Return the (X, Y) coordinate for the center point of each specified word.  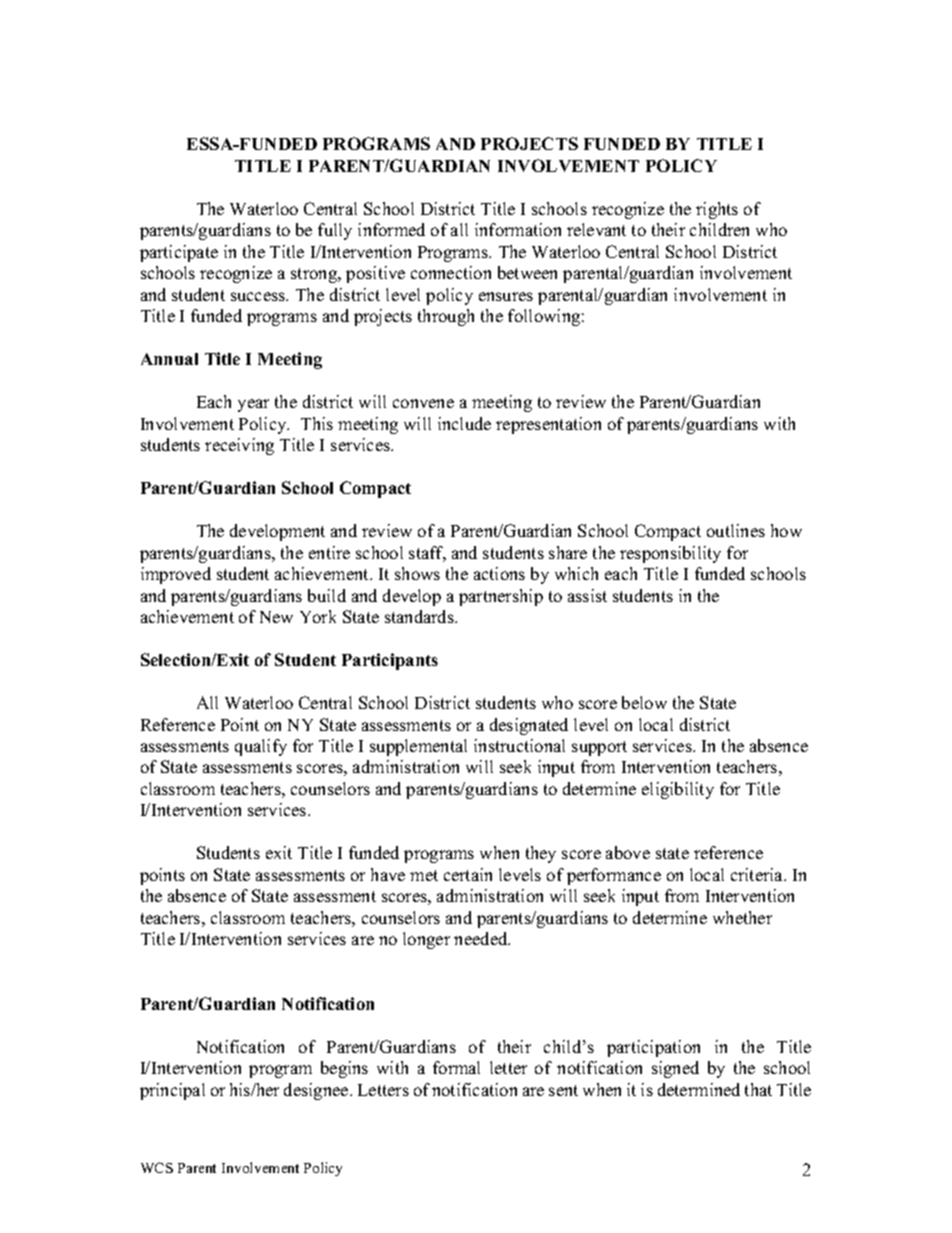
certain (468, 874)
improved (176, 575)
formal (456, 1067)
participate (179, 253)
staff (427, 554)
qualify (261, 747)
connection (451, 272)
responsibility (670, 554)
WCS (157, 1167)
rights (717, 210)
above (628, 852)
